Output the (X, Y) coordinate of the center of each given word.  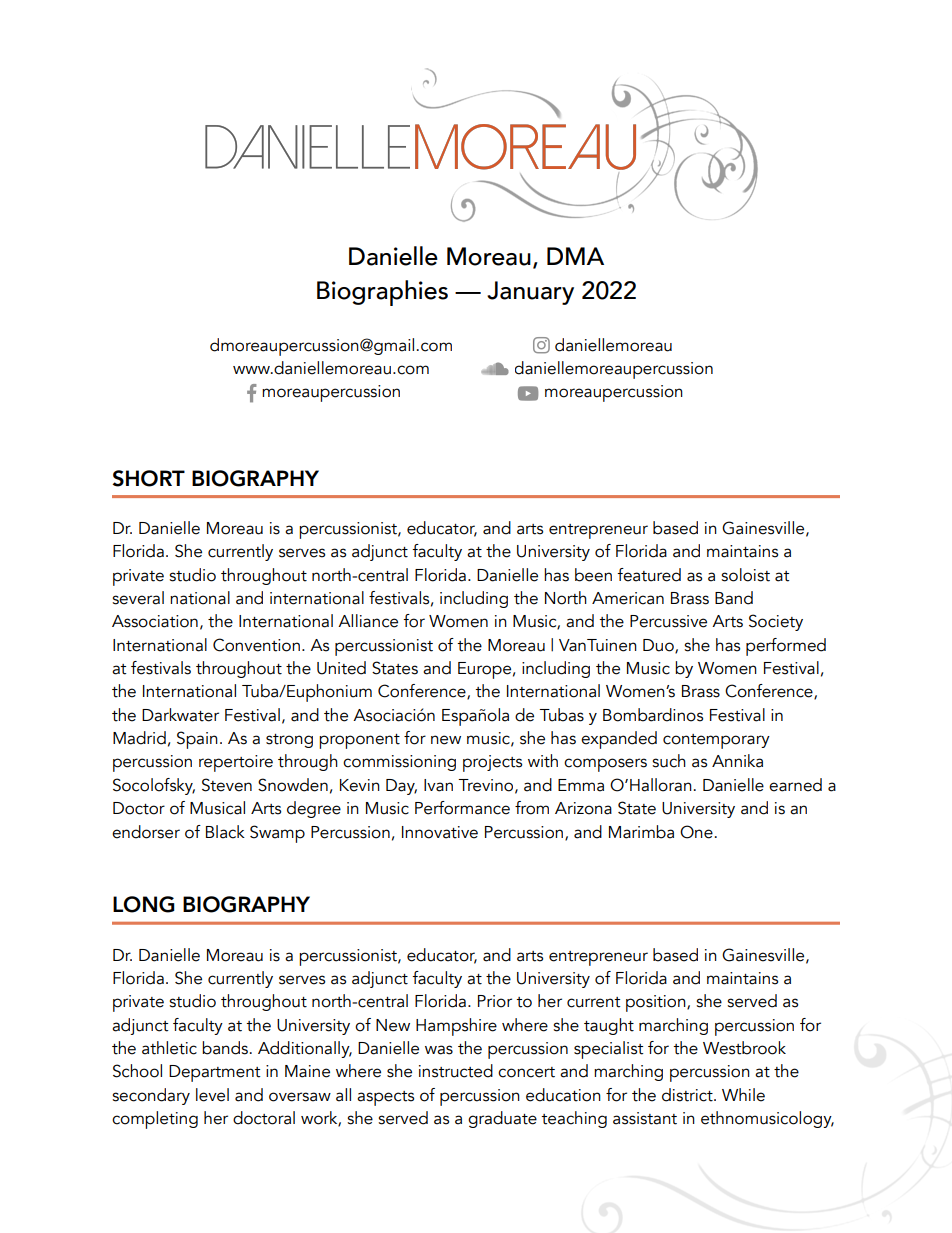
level (212, 1095)
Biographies (382, 293)
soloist (745, 575)
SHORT (148, 478)
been (593, 575)
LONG (144, 904)
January (530, 293)
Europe (484, 670)
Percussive (668, 621)
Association (155, 621)
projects (492, 763)
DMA (575, 256)
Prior (495, 1001)
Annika (737, 761)
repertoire (236, 763)
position (657, 1003)
